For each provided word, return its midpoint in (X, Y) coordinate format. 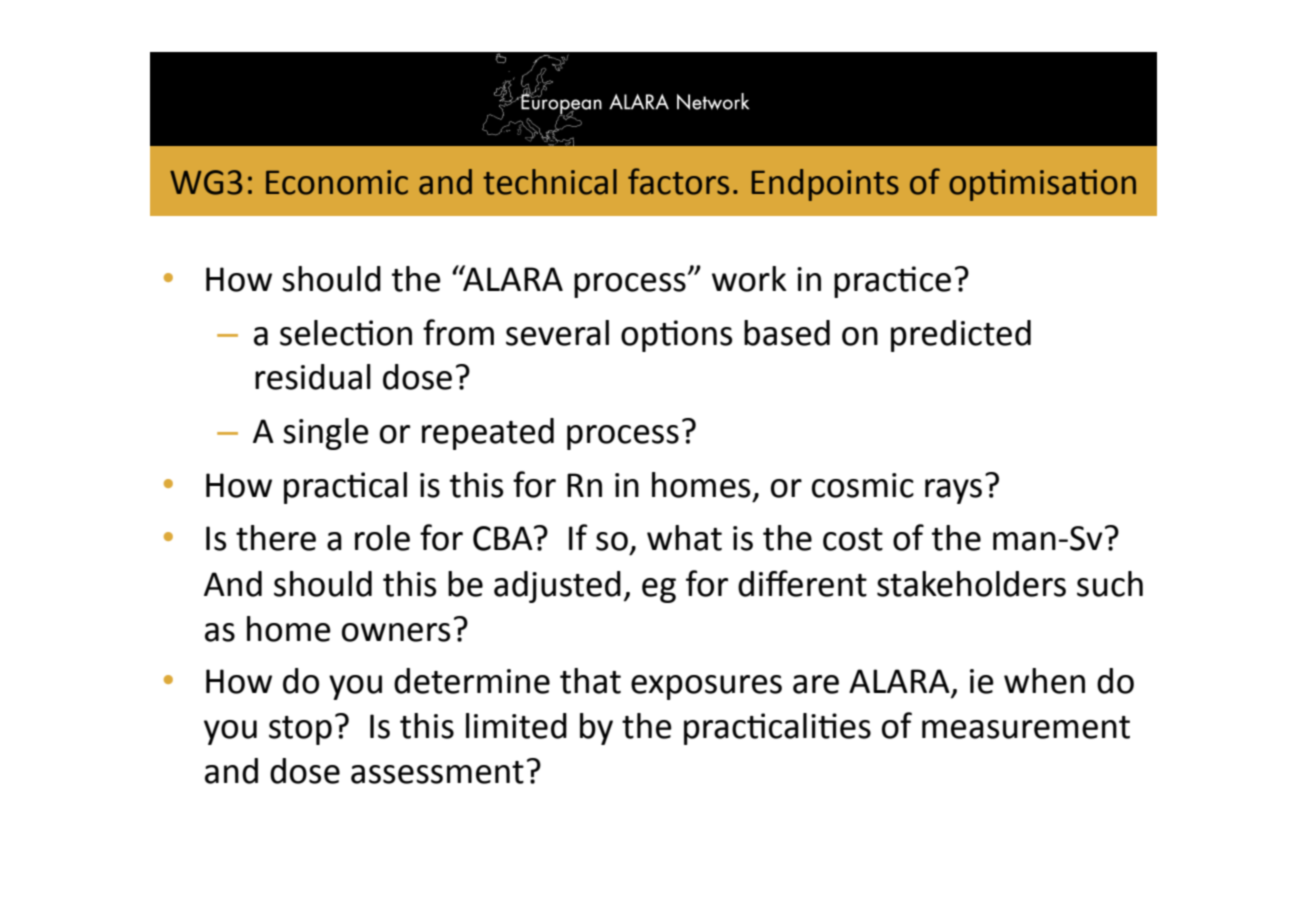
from (458, 332)
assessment (437, 772)
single (326, 434)
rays (953, 491)
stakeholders (971, 584)
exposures (706, 687)
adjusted (557, 587)
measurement (1026, 727)
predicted (961, 336)
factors (678, 181)
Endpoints (825, 185)
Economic (337, 182)
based (787, 333)
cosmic (863, 485)
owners (396, 632)
